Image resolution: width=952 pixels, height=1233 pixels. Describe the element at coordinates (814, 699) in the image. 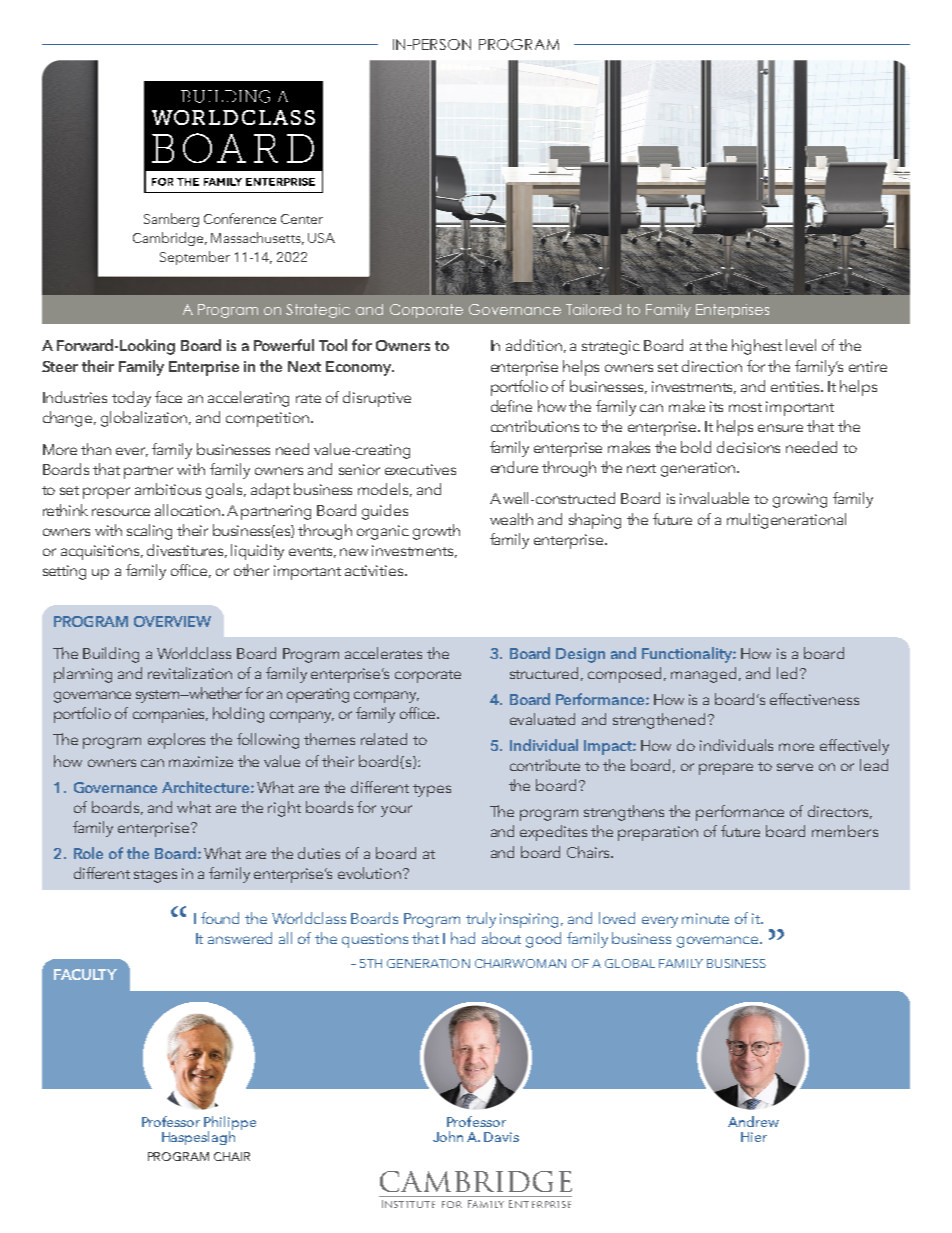

I see `effectiveness` at that location.
